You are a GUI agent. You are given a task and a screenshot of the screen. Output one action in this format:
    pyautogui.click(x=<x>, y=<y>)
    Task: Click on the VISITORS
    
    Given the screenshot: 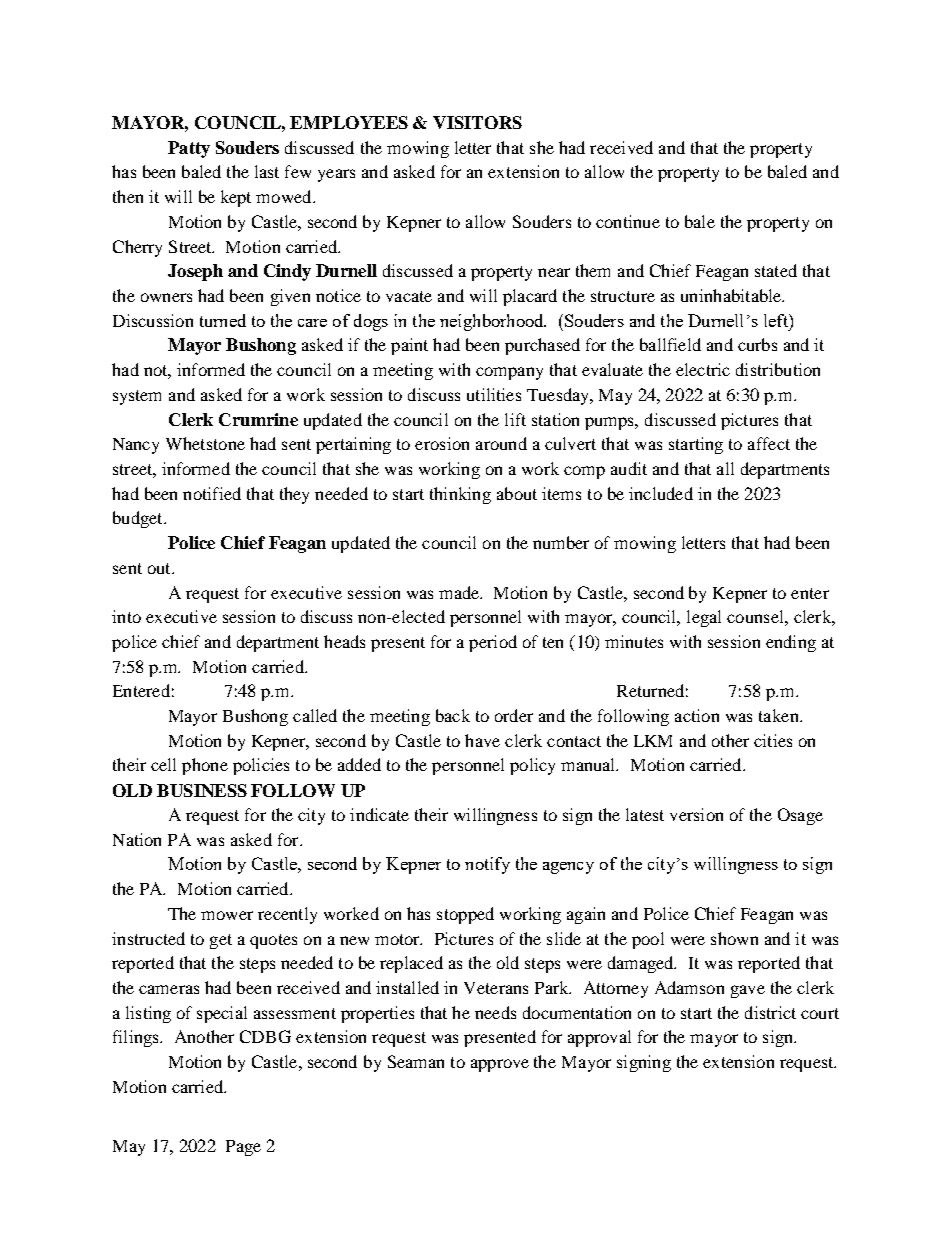 What is the action you would take?
    pyautogui.click(x=477, y=122)
